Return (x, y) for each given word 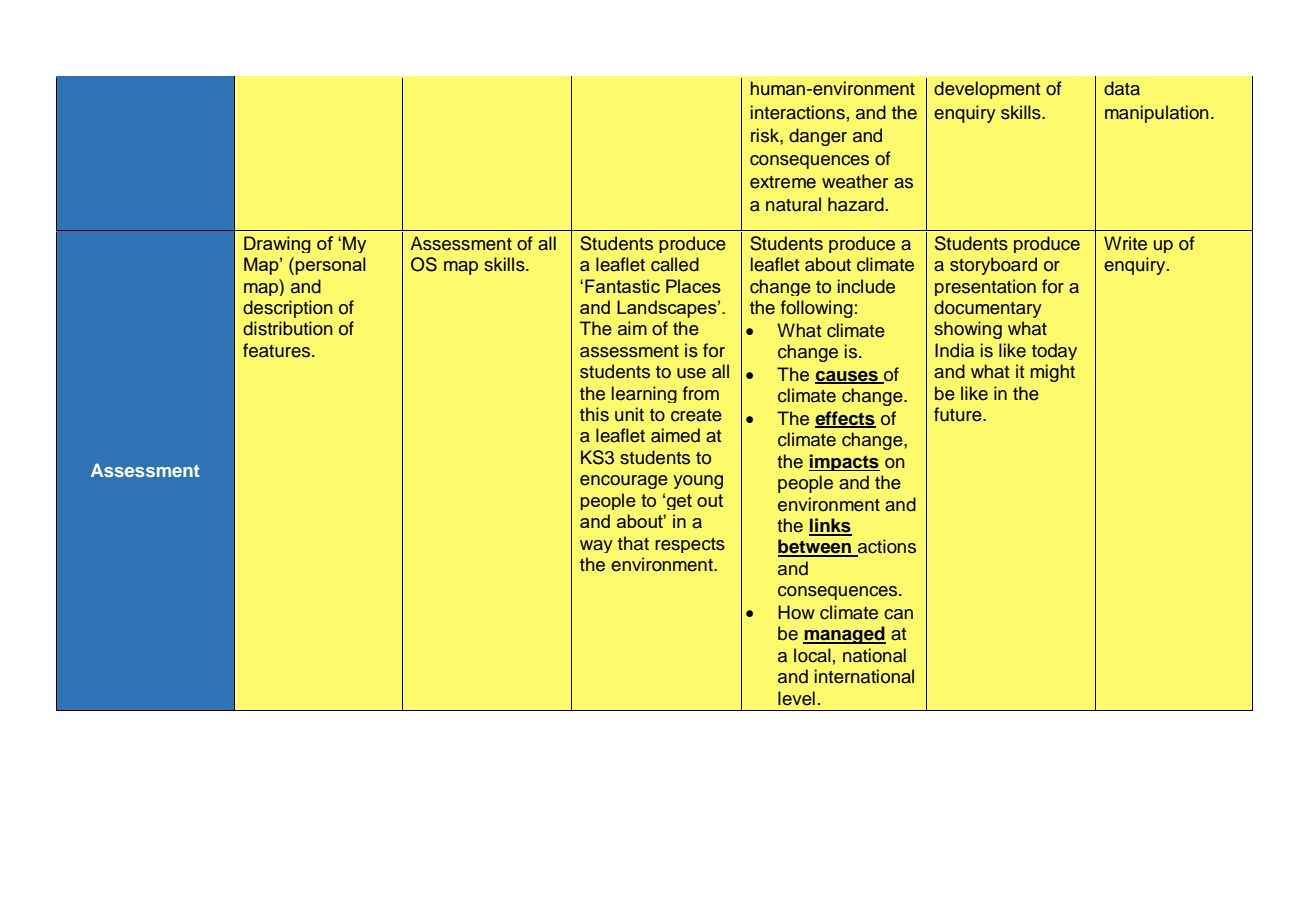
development (987, 90)
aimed (675, 435)
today (1054, 351)
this (594, 414)
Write (1125, 243)
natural (793, 204)
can (898, 614)
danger (818, 137)
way (596, 546)
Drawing (277, 244)
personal (331, 266)
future (959, 414)
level (796, 698)
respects (690, 545)
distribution (288, 328)
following (817, 309)
